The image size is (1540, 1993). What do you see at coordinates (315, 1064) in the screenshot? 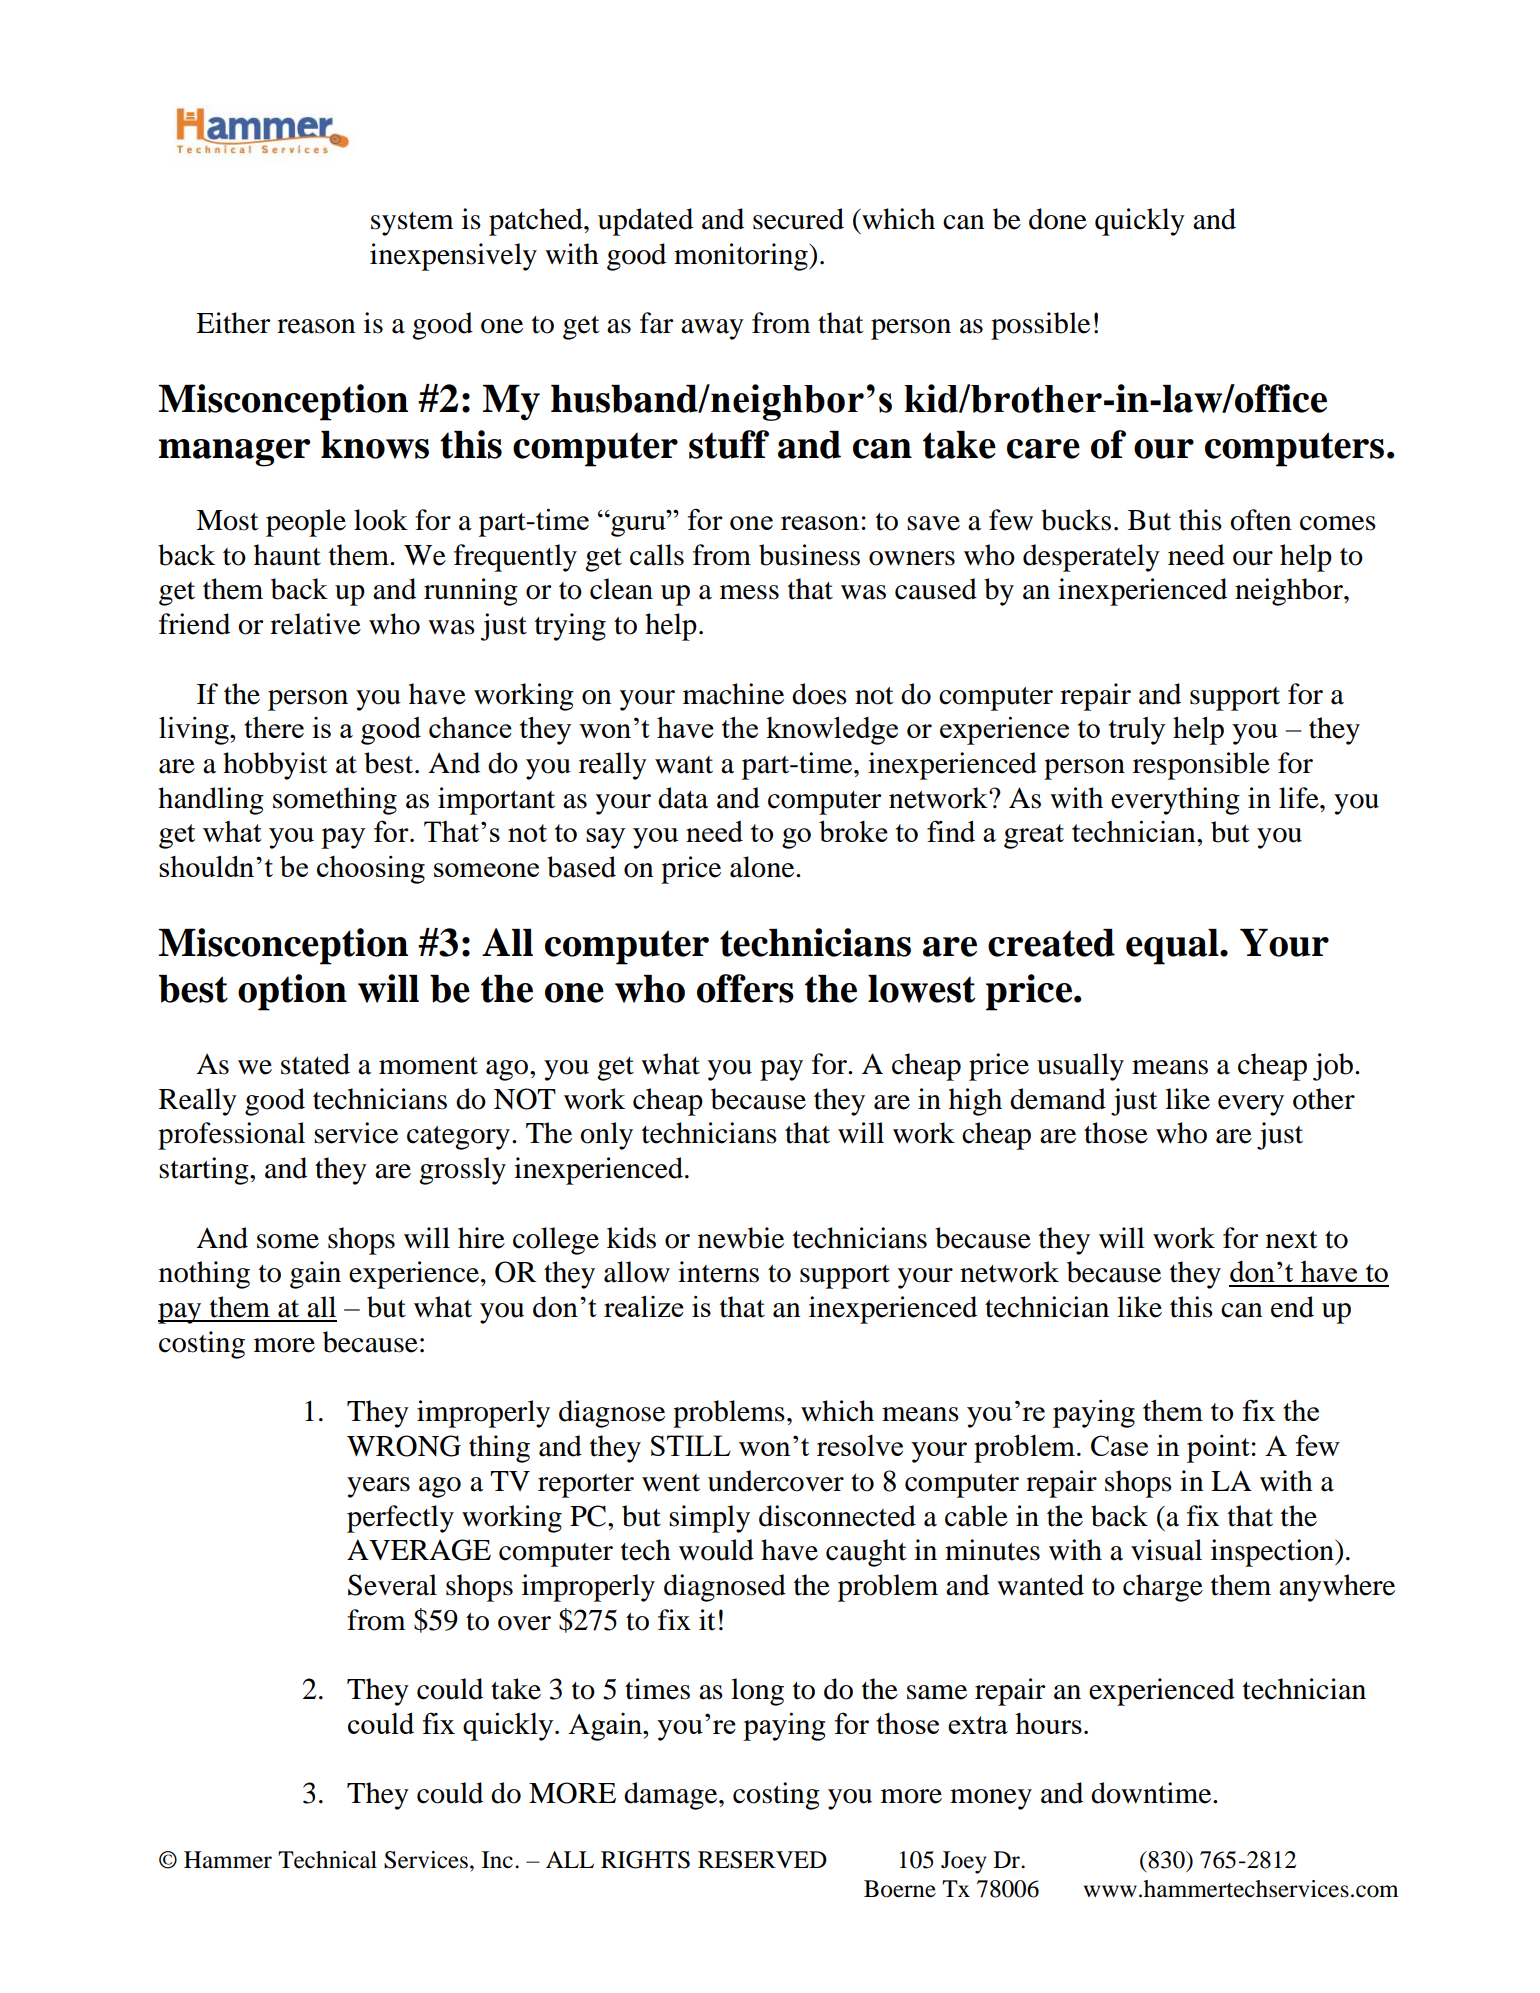
I see `stated` at bounding box center [315, 1064].
